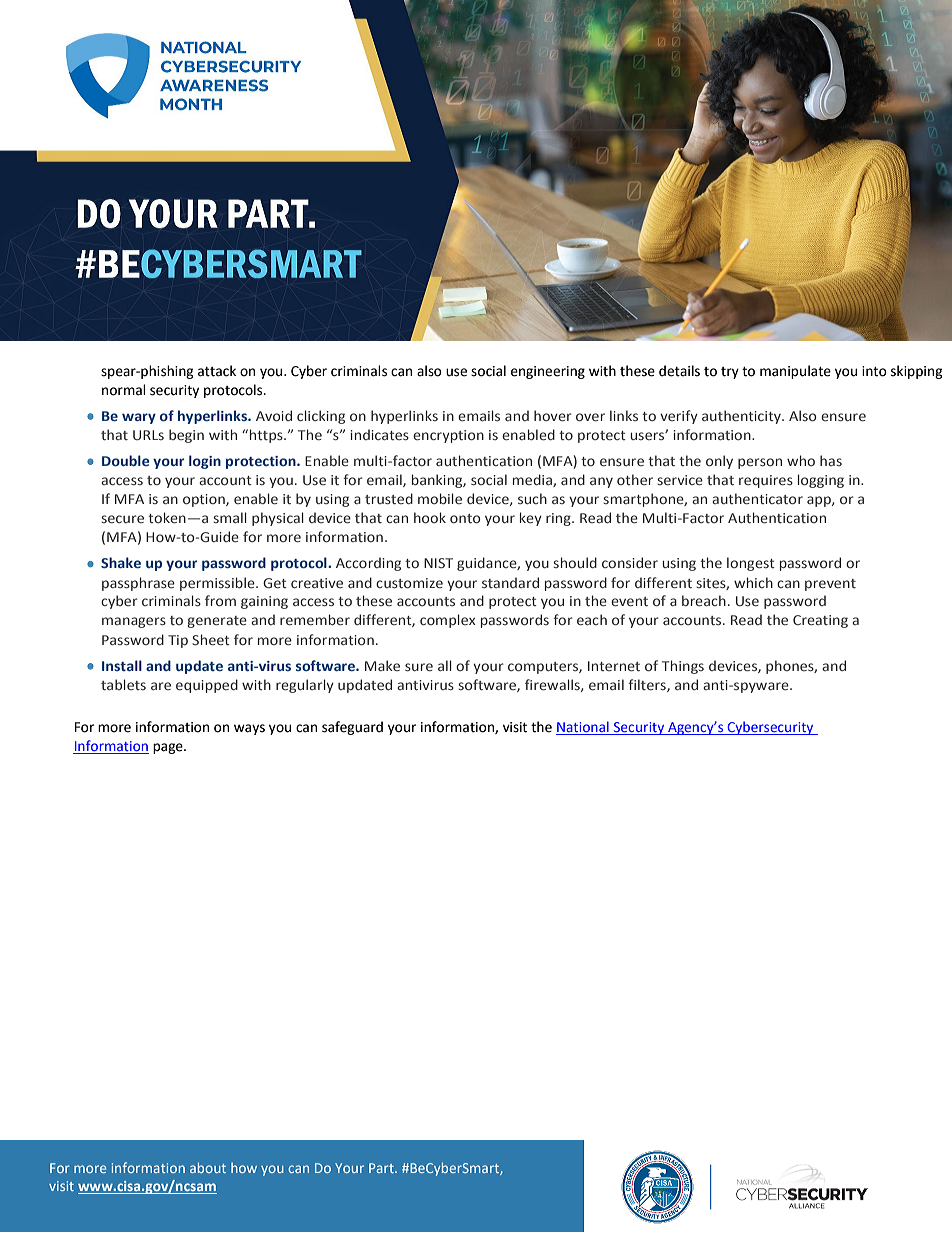 The image size is (952, 1233). Describe the element at coordinates (169, 748) in the screenshot. I see `page` at that location.
